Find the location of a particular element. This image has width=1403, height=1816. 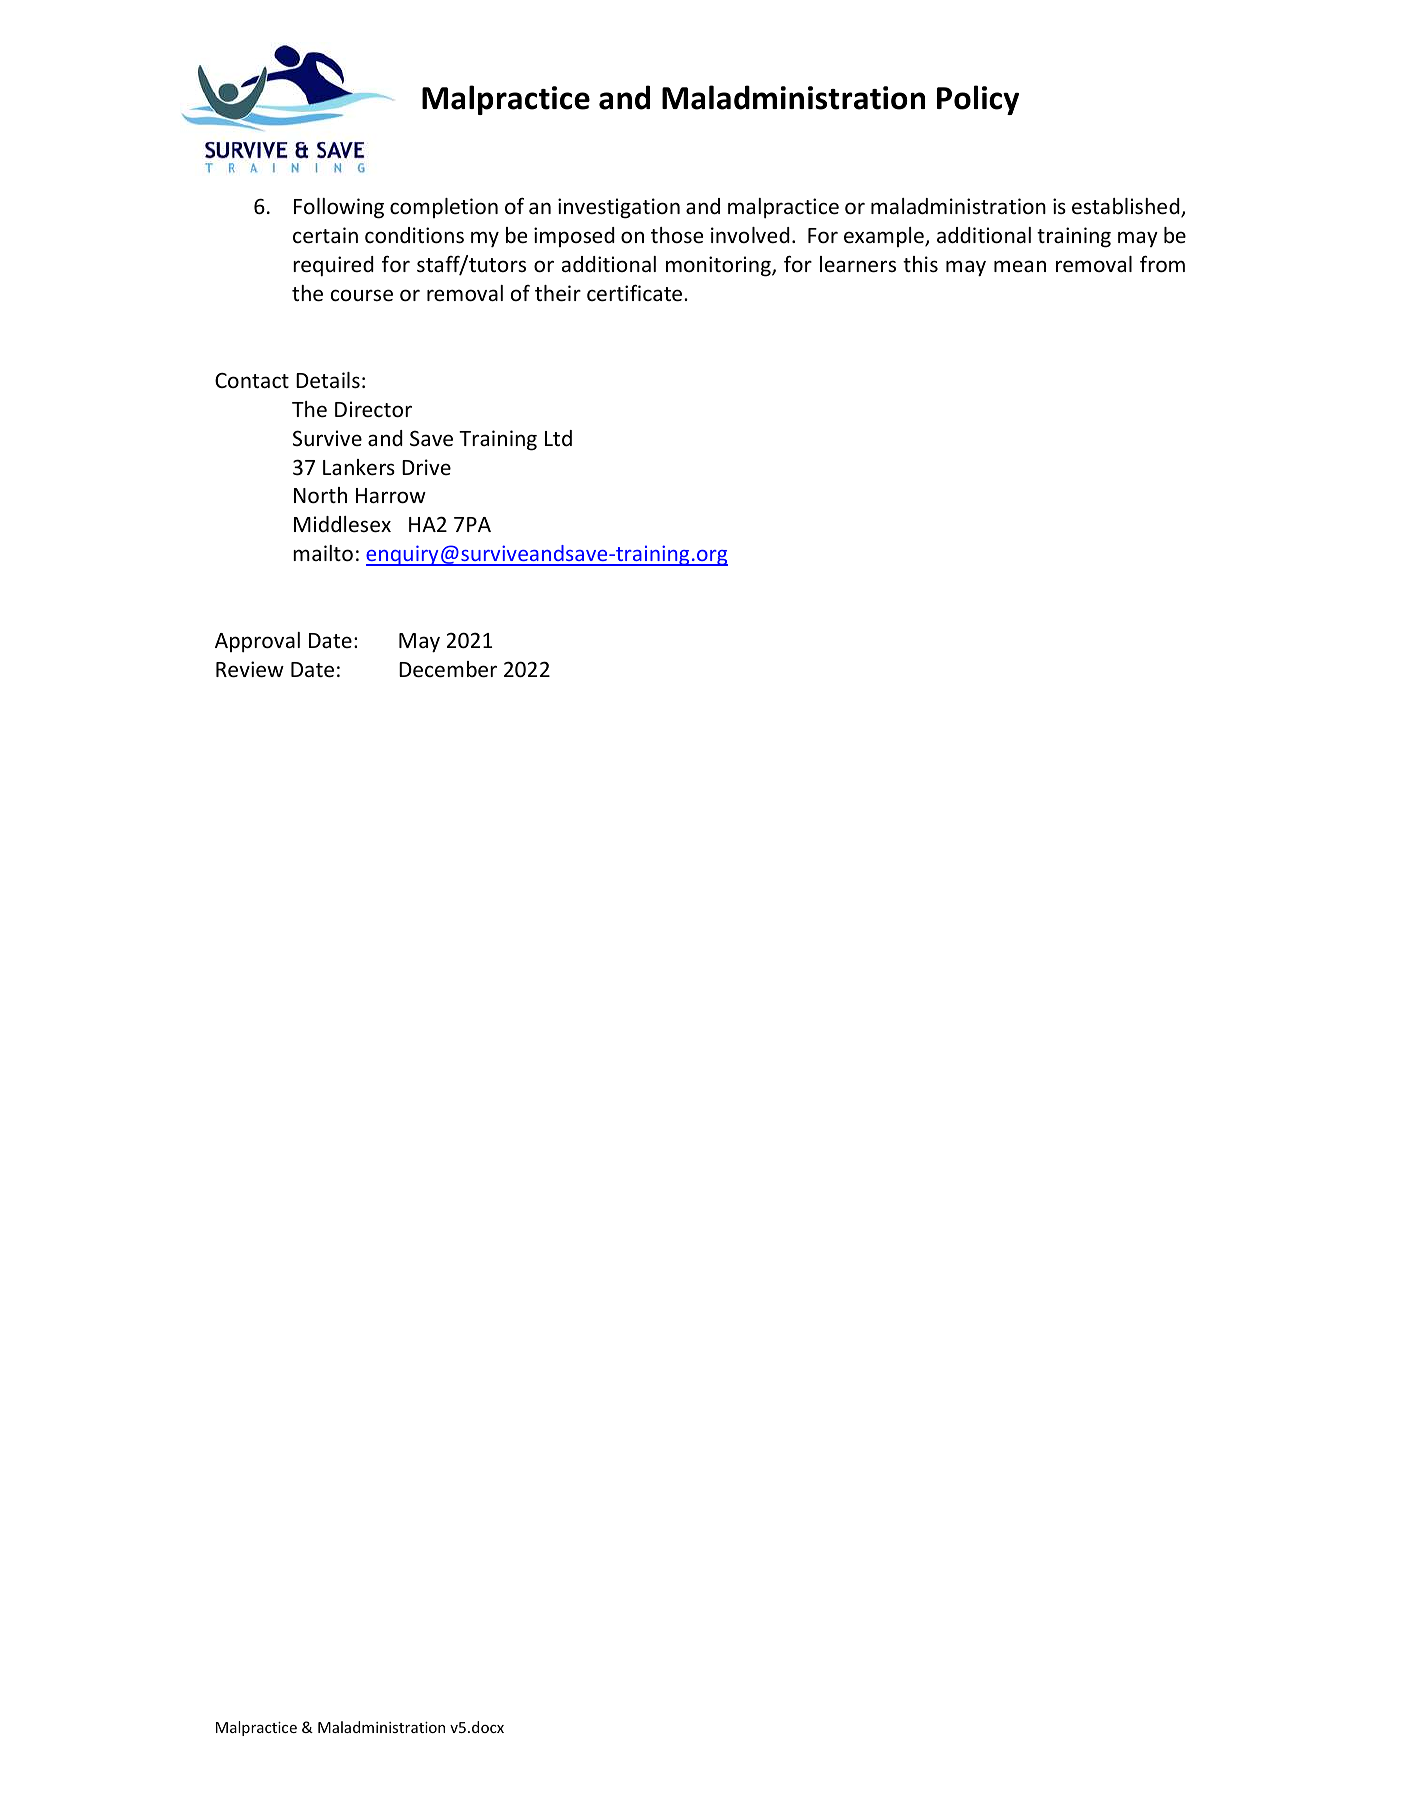

Details is located at coordinates (328, 380).
